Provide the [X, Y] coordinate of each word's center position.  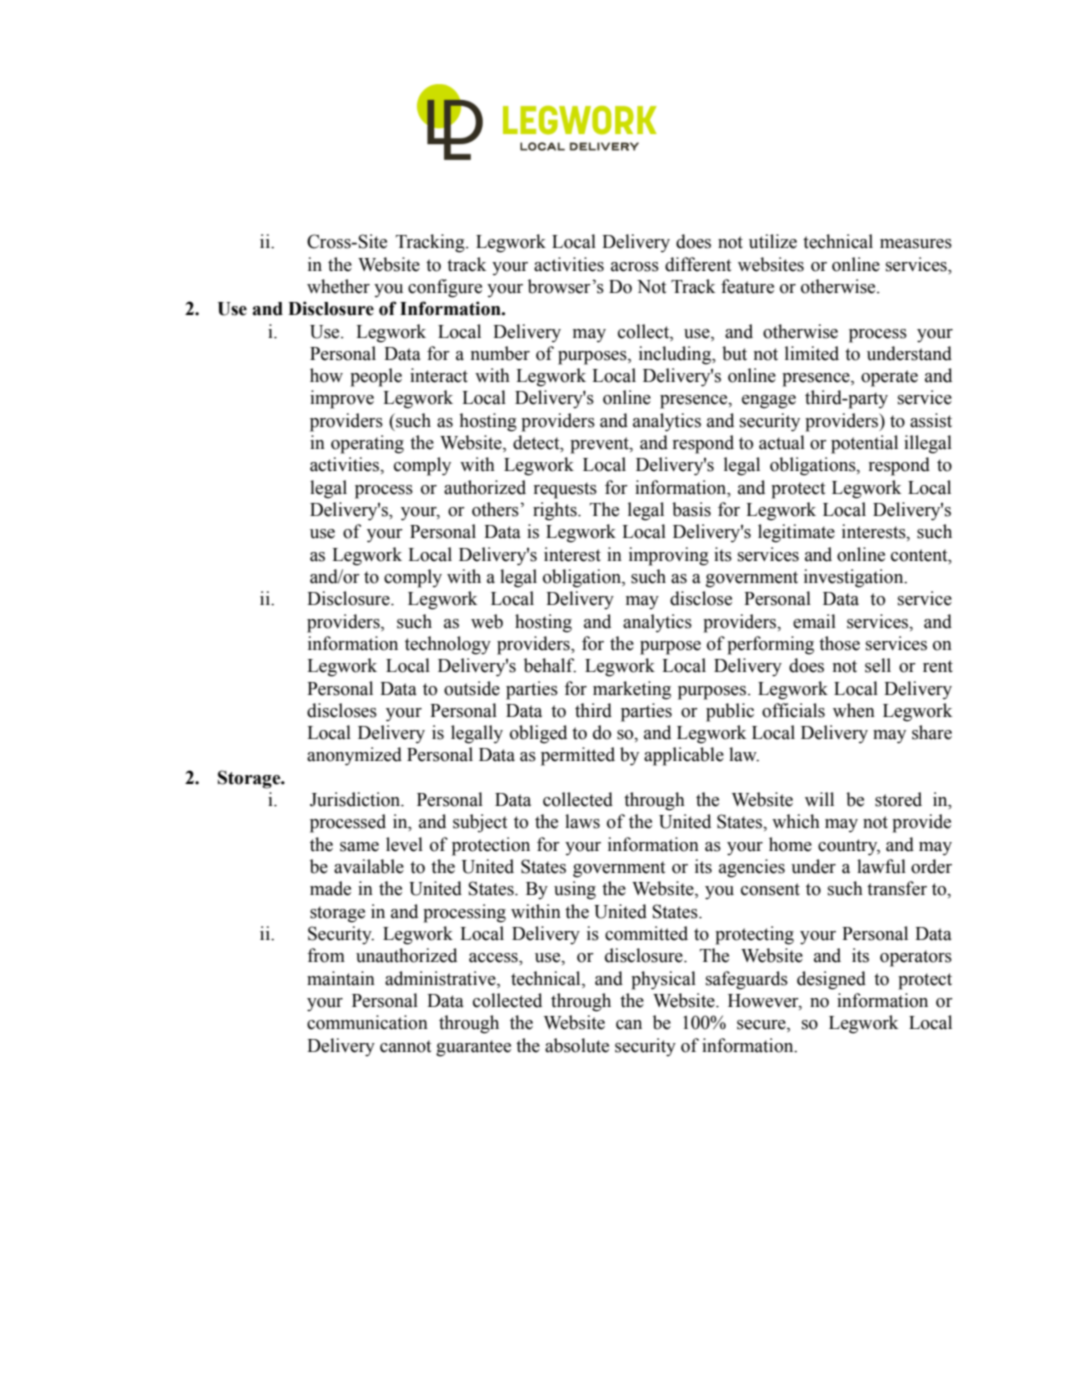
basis [691, 509]
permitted [578, 756]
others [496, 509]
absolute [577, 1045]
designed [831, 980]
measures [916, 244]
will [819, 799]
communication [367, 1022]
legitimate [796, 533]
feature [747, 286]
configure [445, 288]
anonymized [354, 756]
